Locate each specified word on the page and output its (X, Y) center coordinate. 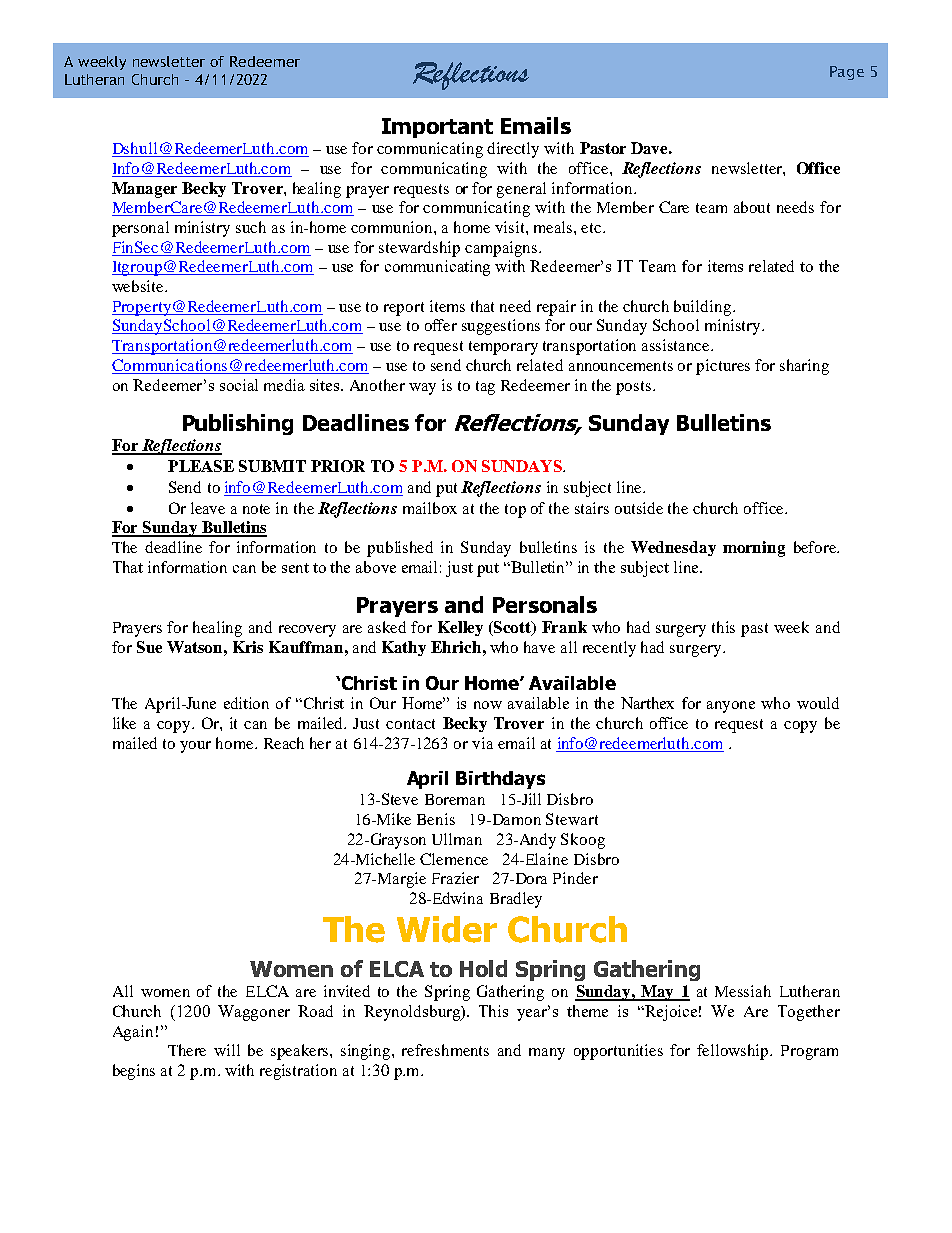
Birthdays (500, 780)
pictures (723, 367)
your (195, 747)
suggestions (501, 327)
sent (295, 568)
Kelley (460, 628)
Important (437, 128)
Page (847, 73)
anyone (731, 707)
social (239, 385)
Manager (144, 190)
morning (754, 549)
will (227, 1050)
